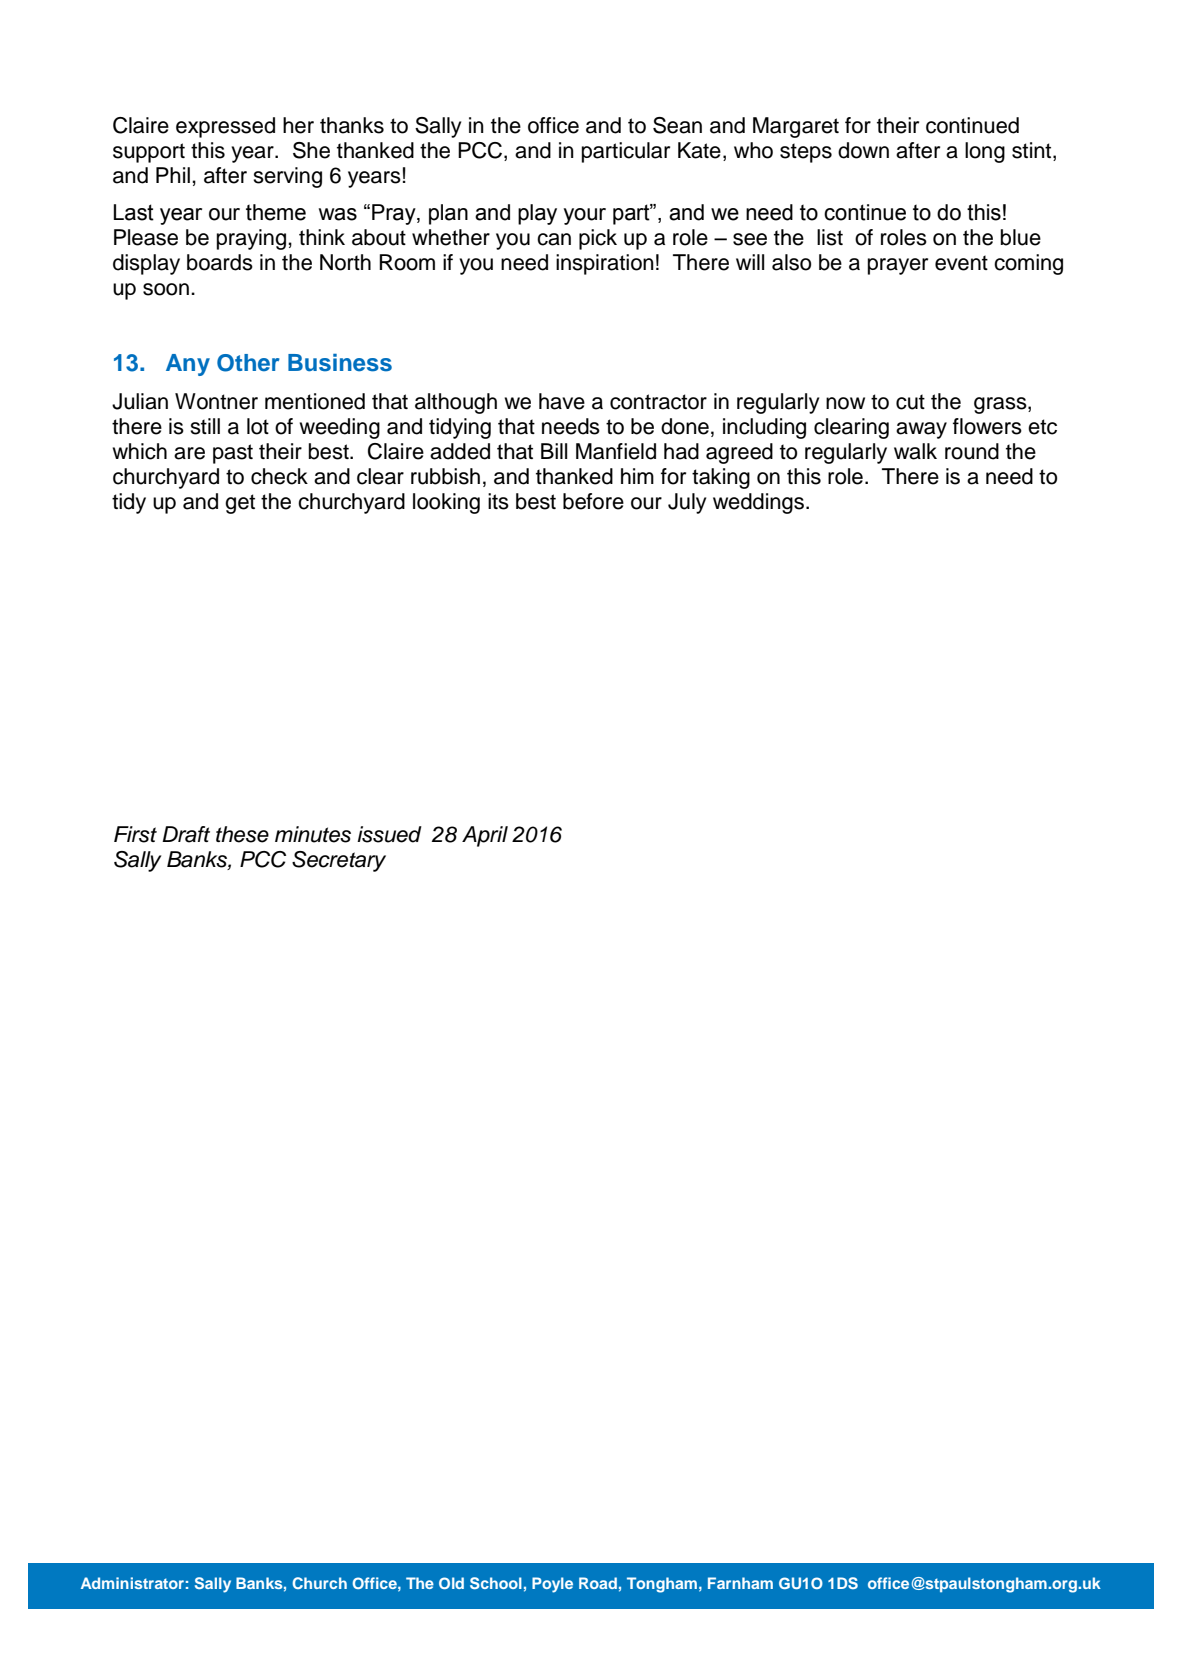 This screenshot has height=1670, width=1181. I want to click on serving, so click(287, 177).
